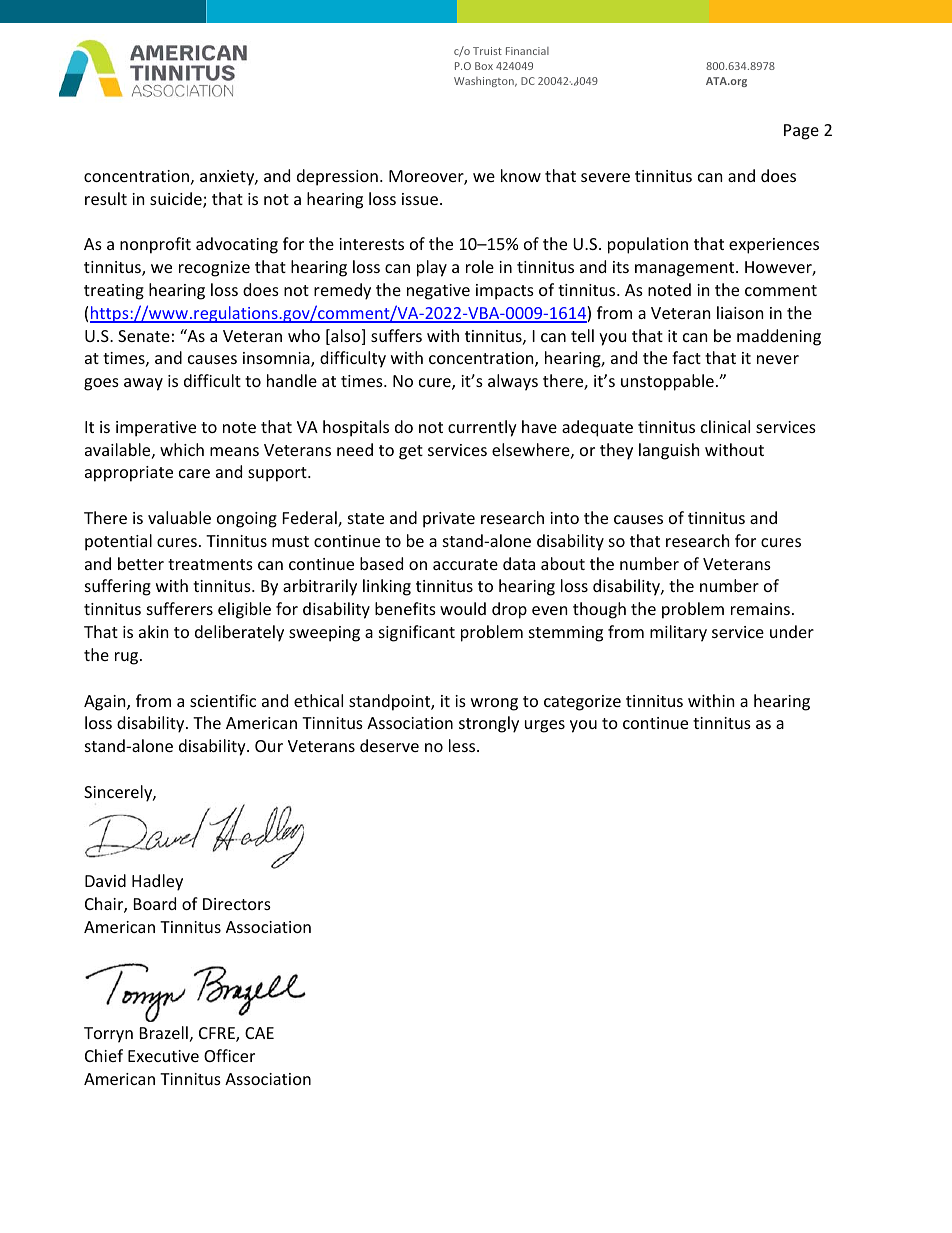 The image size is (952, 1233). Describe the element at coordinates (725, 426) in the page. I see `clinical` at that location.
